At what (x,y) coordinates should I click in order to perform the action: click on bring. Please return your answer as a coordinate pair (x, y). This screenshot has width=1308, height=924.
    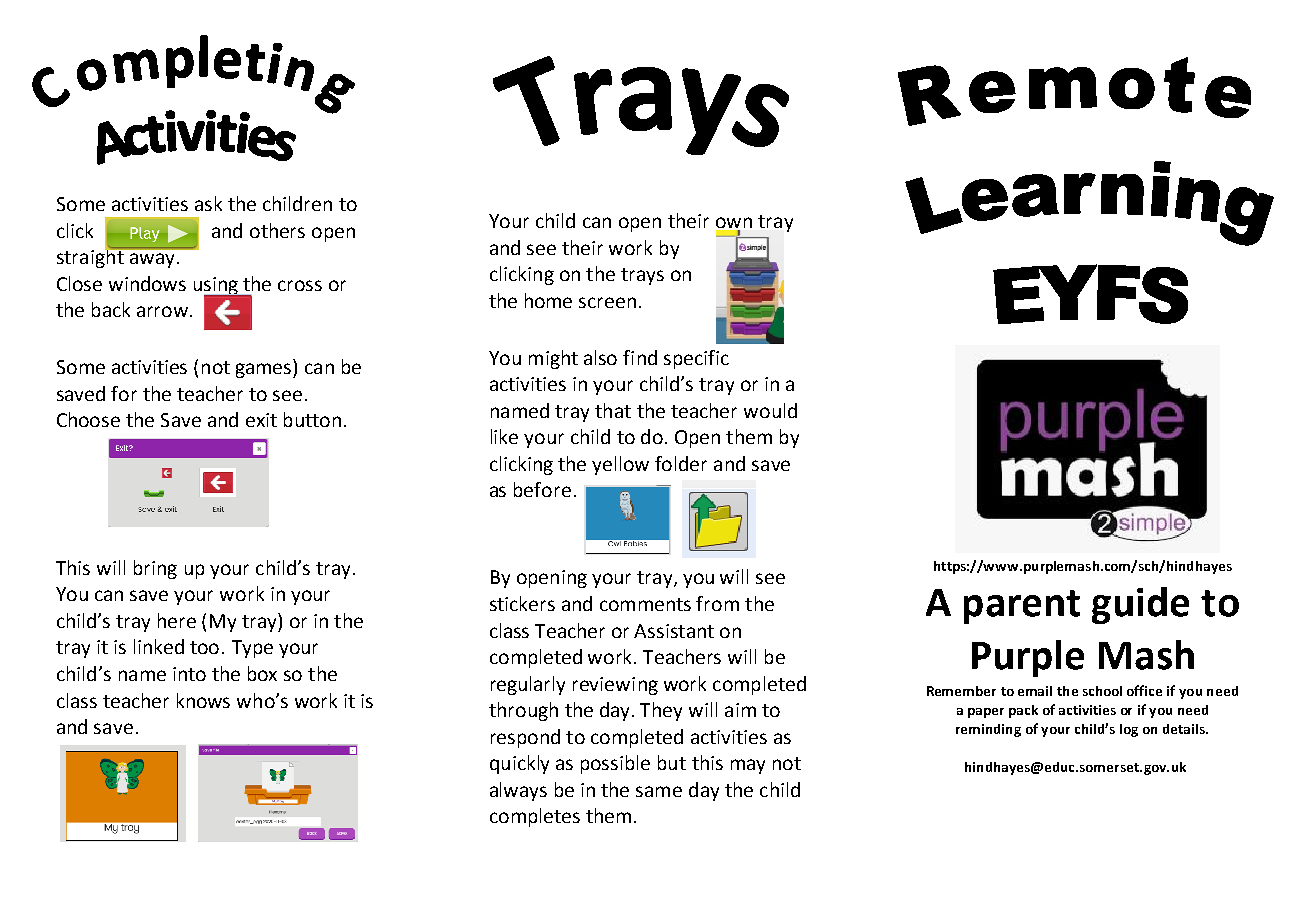
    Looking at the image, I should click on (155, 569).
